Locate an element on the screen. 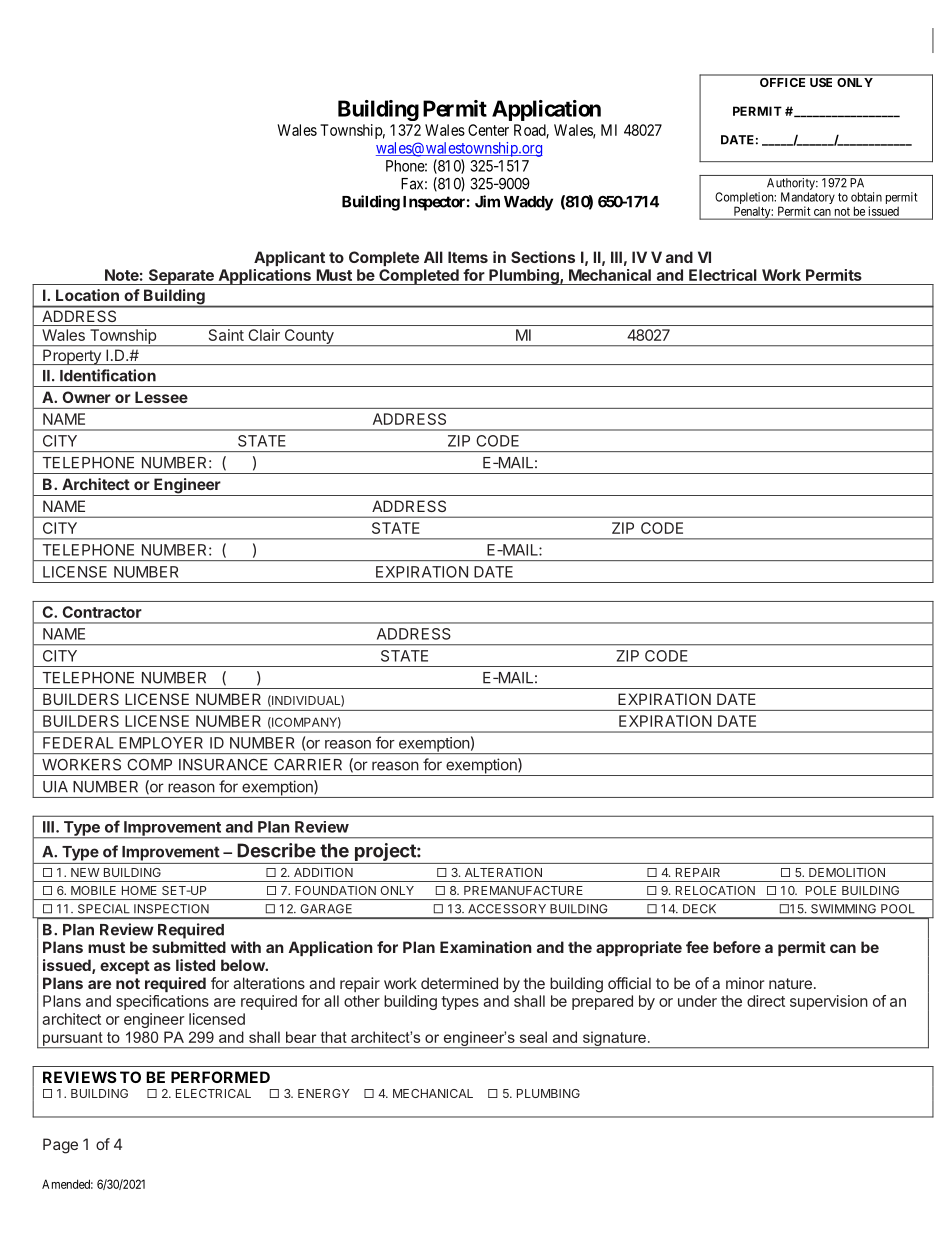 The height and width of the screenshot is (1233, 952). INSURANCE is located at coordinates (223, 765).
